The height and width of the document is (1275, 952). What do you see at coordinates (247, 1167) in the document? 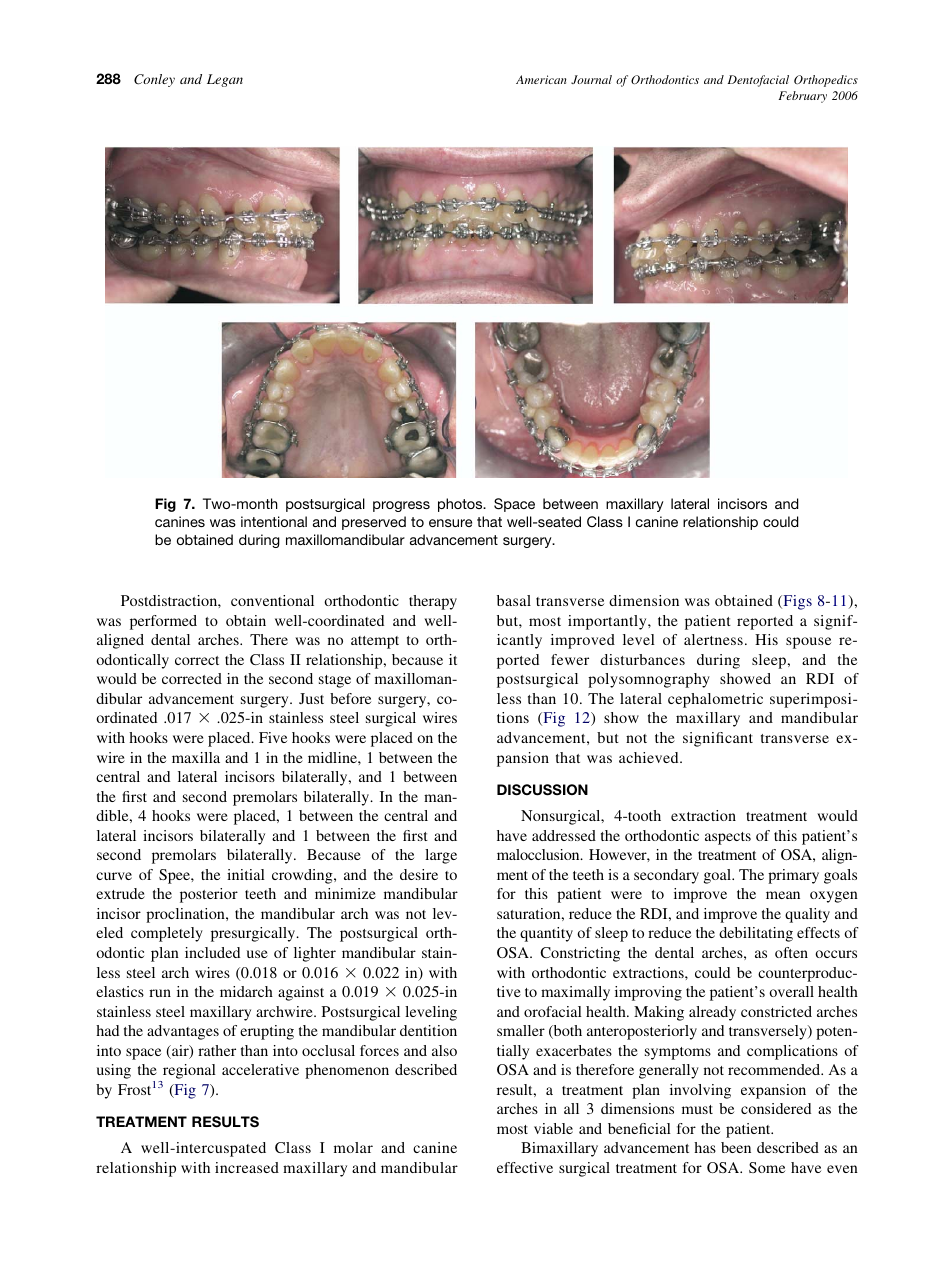
I see `increased` at bounding box center [247, 1167].
